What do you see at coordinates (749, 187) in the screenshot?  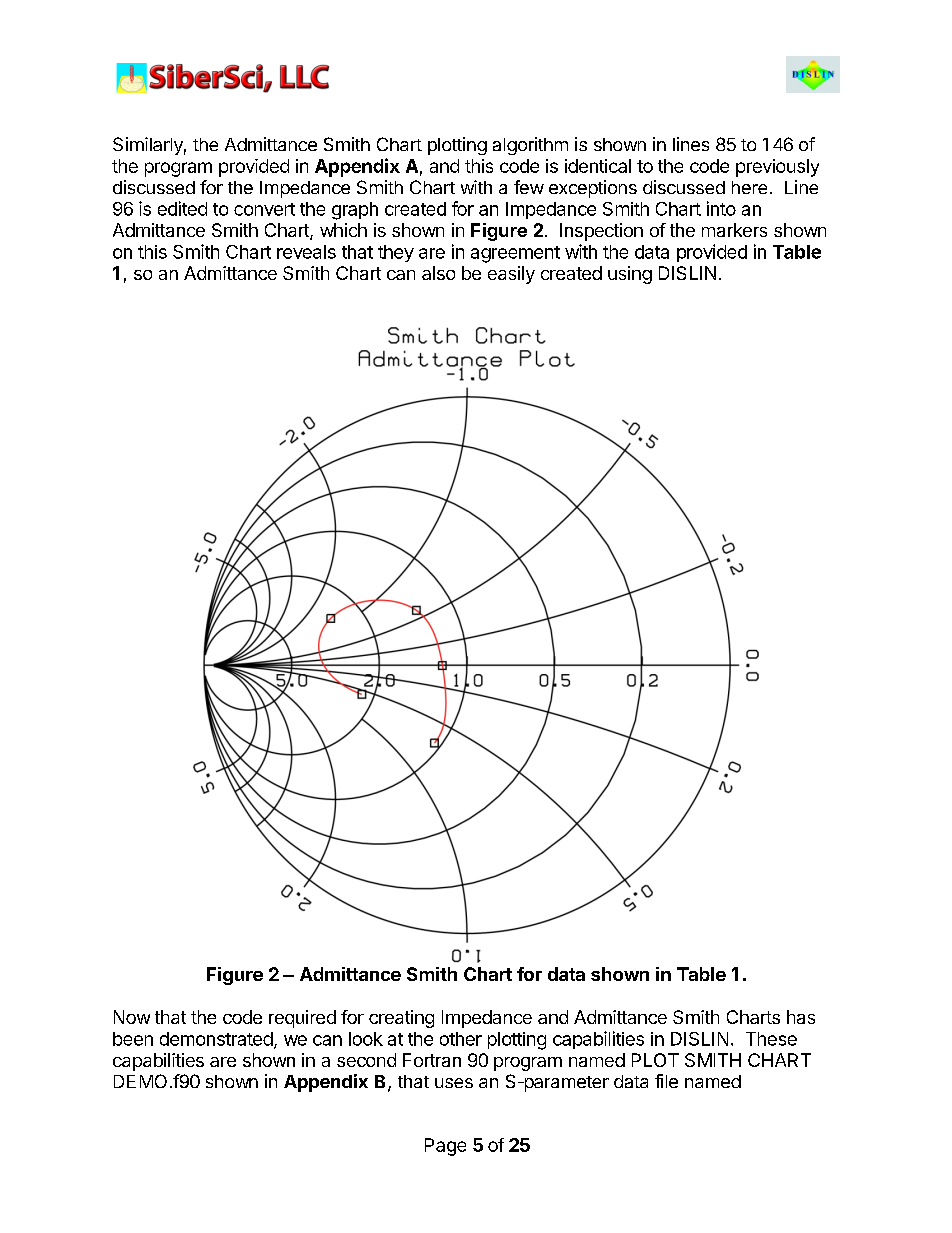 I see `here` at bounding box center [749, 187].
